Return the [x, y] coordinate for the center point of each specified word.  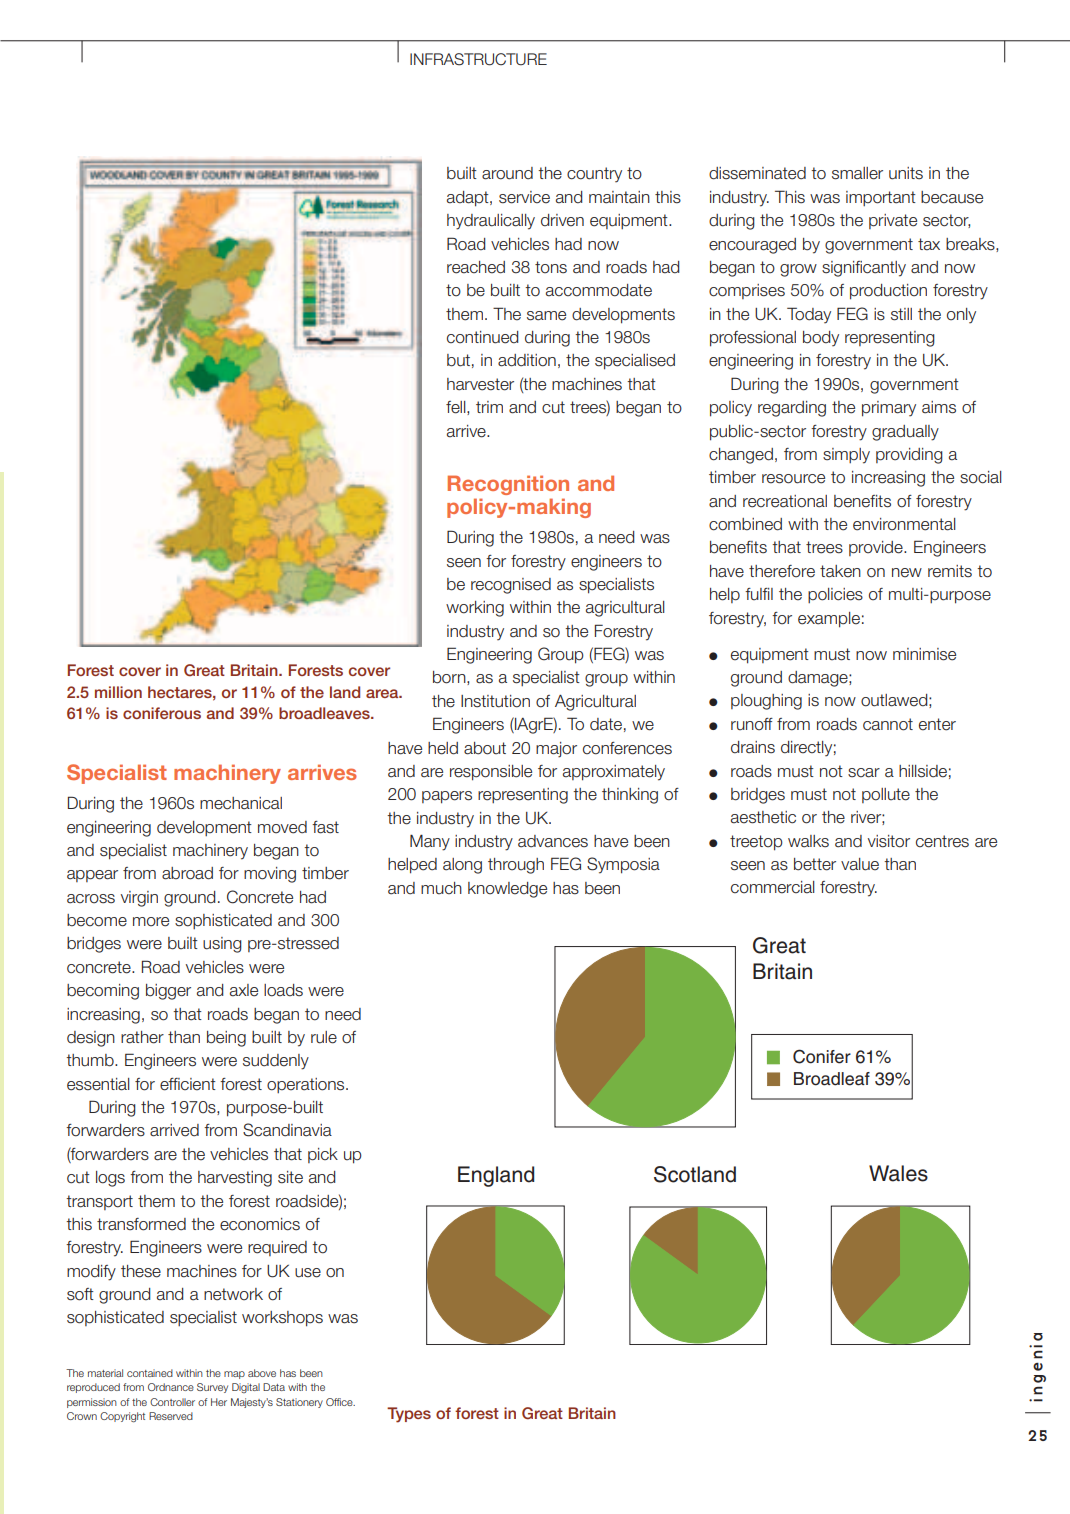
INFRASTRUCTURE [478, 59]
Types [409, 1415]
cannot [888, 724]
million [118, 692]
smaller [857, 173]
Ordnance [171, 1387]
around [507, 173]
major [556, 750]
